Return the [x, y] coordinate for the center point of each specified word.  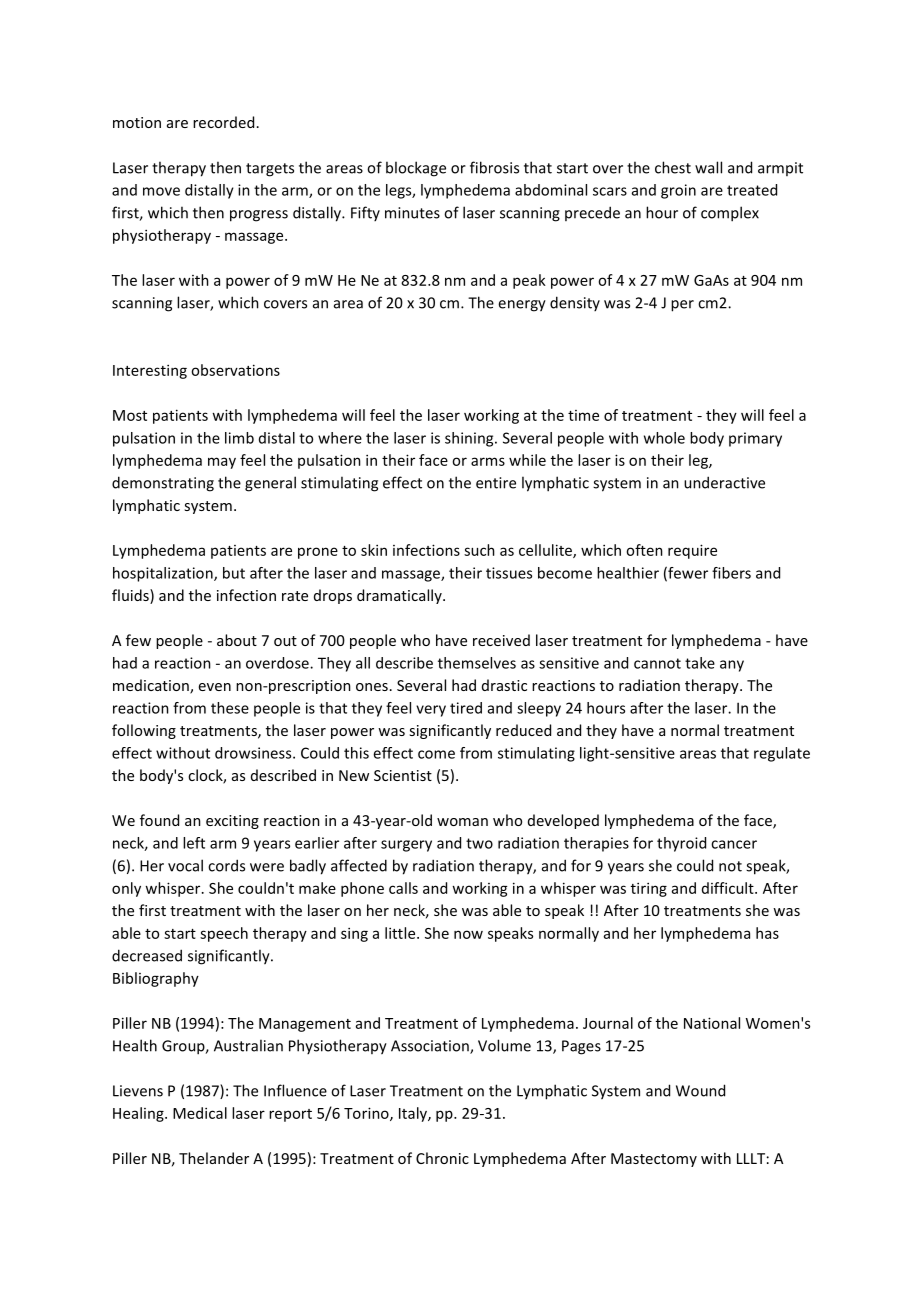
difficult [729, 888]
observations [235, 370]
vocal [185, 865]
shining [470, 439]
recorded [223, 122]
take [700, 663]
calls [403, 888]
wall [708, 167]
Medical [200, 1113]
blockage [416, 169]
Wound [700, 1090]
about [237, 640]
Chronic [442, 1158]
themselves [477, 663]
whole [664, 438]
